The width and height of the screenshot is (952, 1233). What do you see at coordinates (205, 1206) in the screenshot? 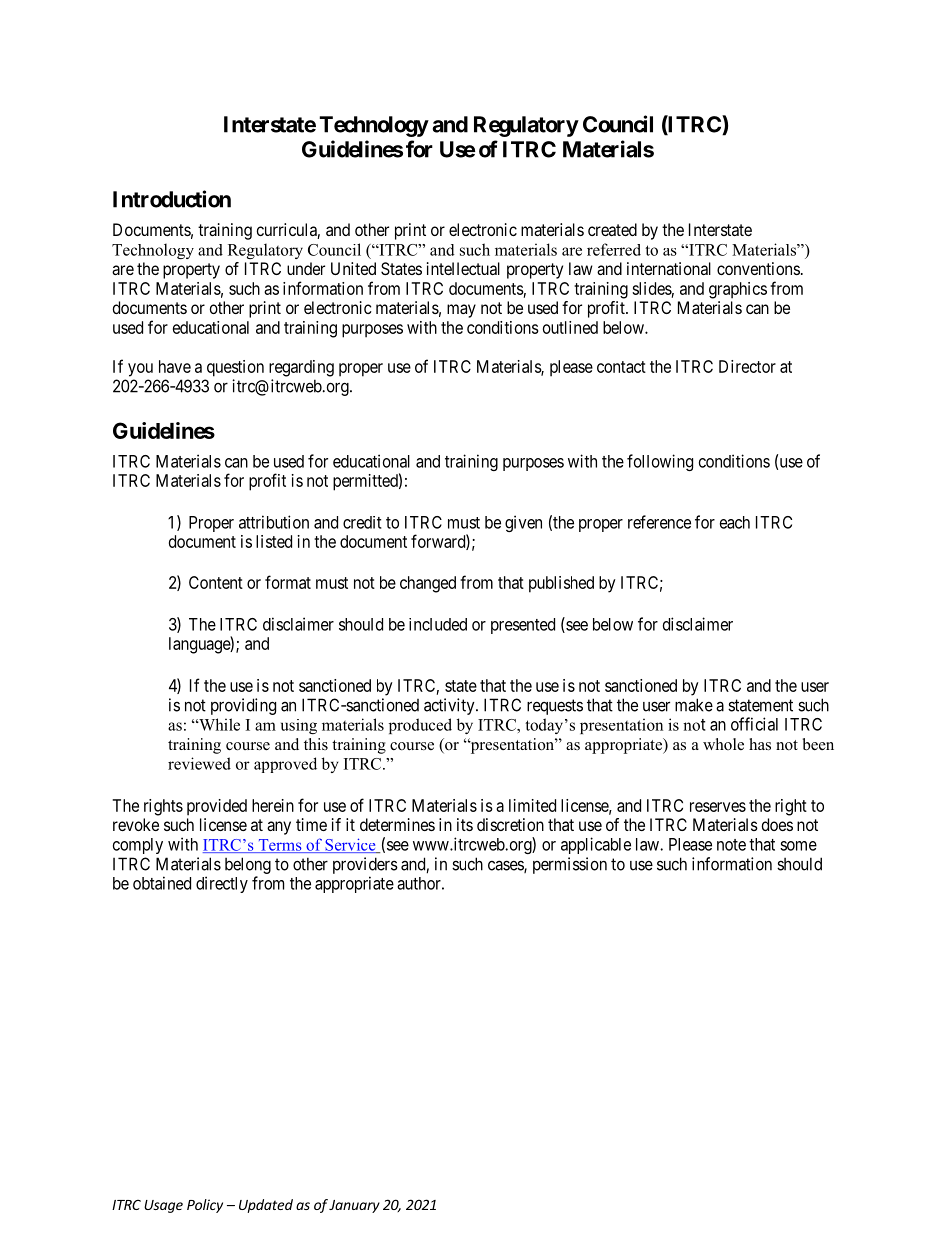
I see `Policy` at bounding box center [205, 1206].
